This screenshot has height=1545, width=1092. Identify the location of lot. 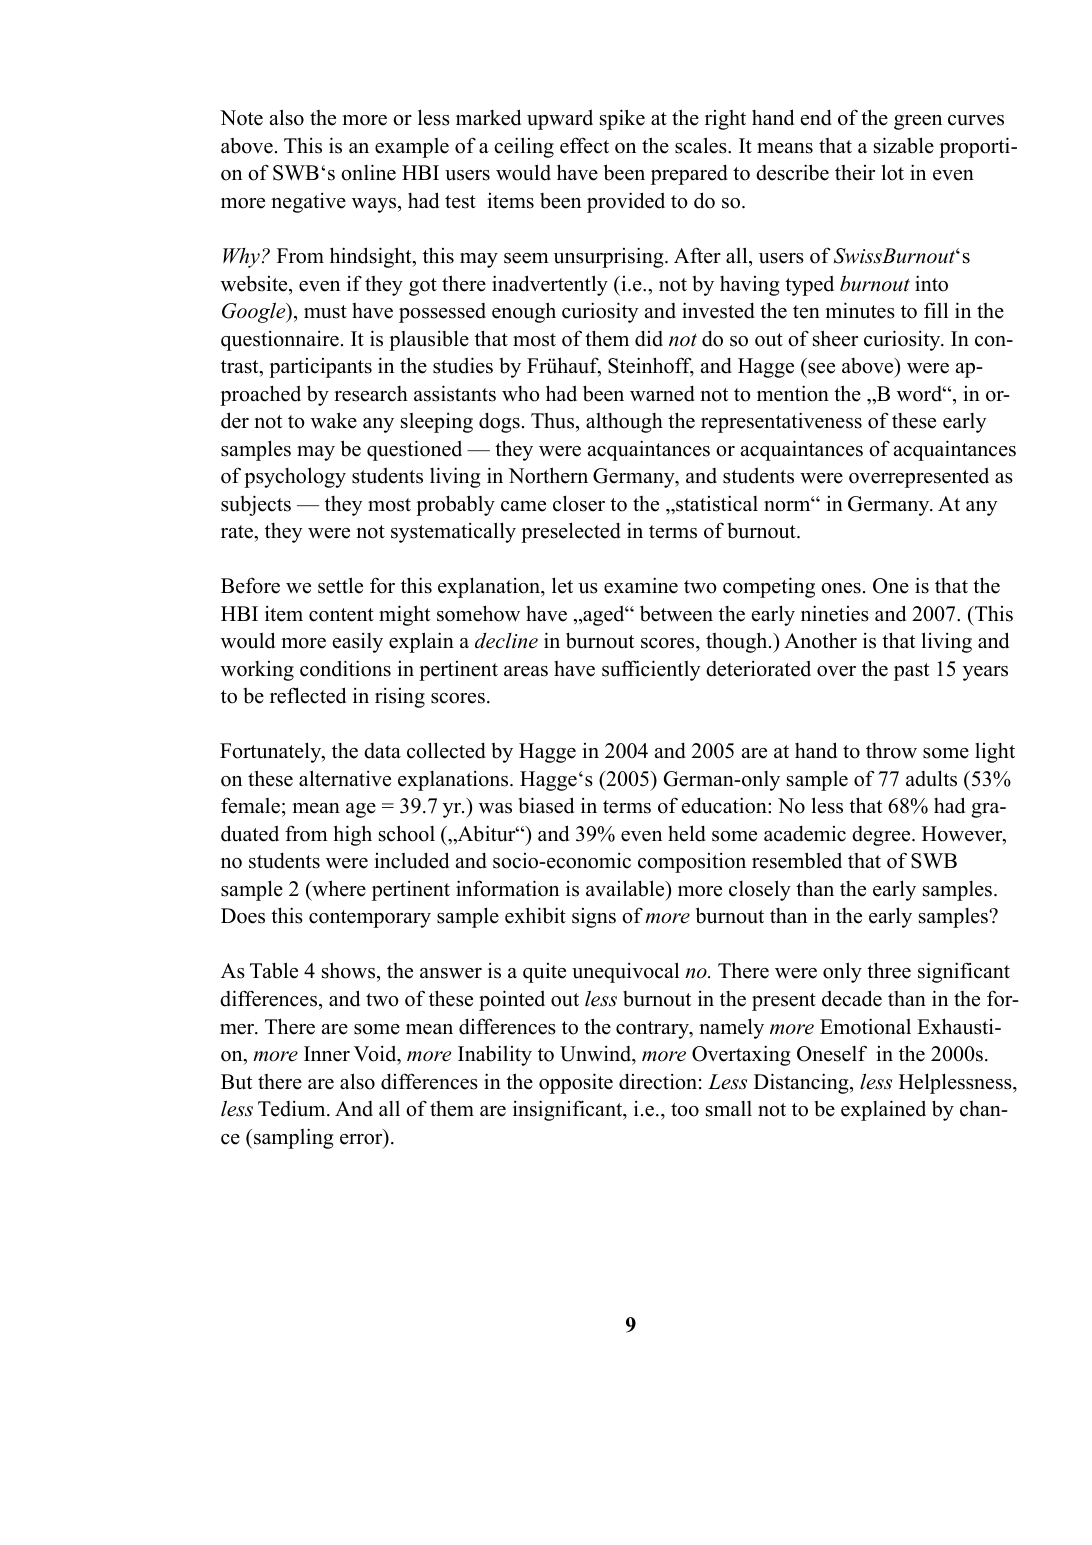
(893, 172).
